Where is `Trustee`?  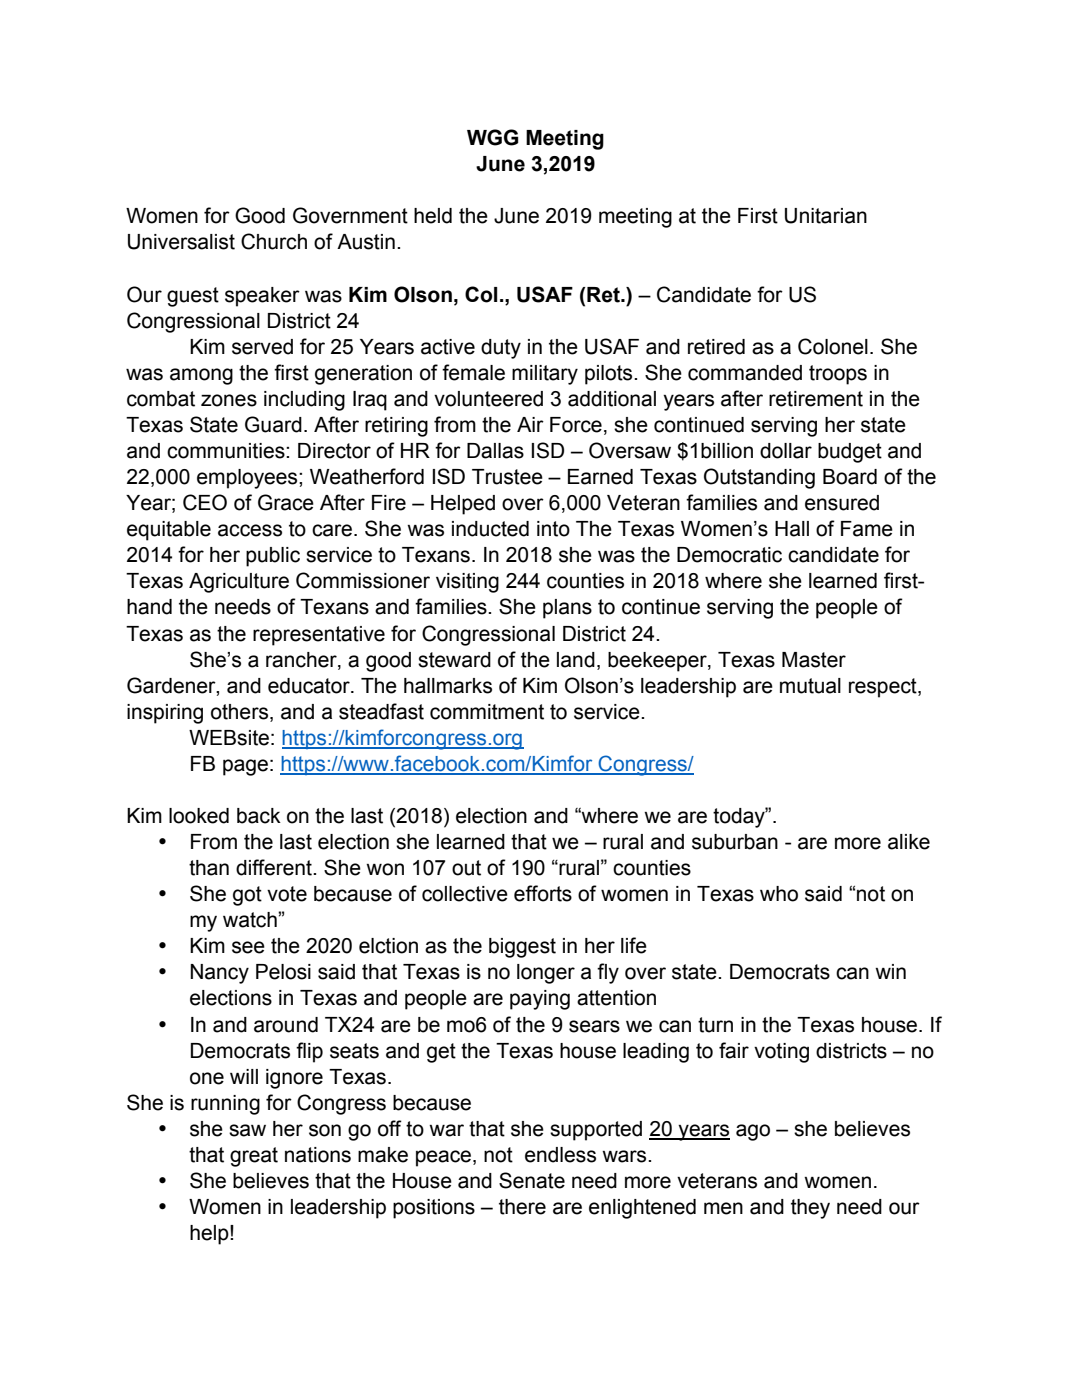 Trustee is located at coordinates (507, 477).
